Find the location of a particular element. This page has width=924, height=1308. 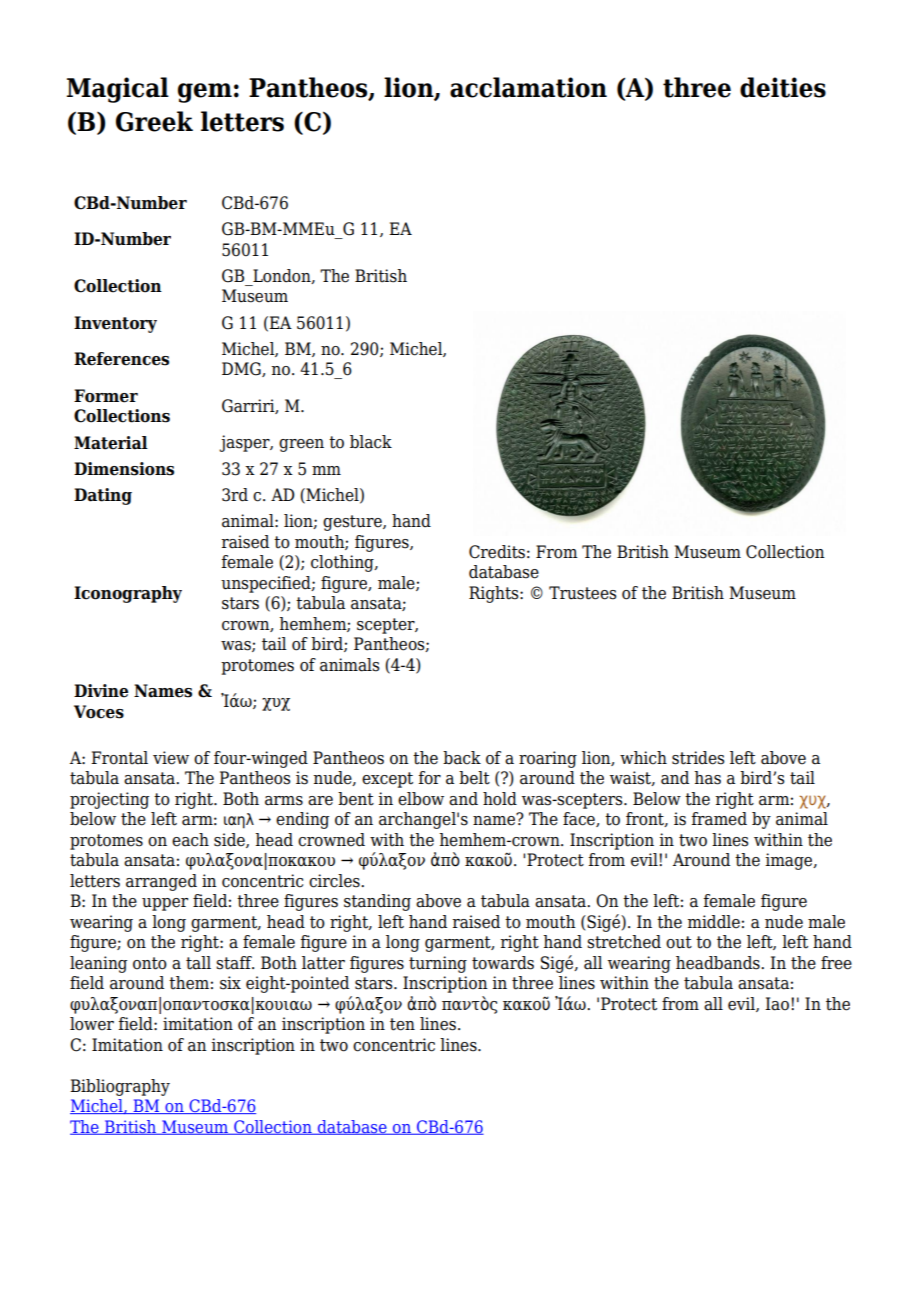

deities is located at coordinates (783, 87).
